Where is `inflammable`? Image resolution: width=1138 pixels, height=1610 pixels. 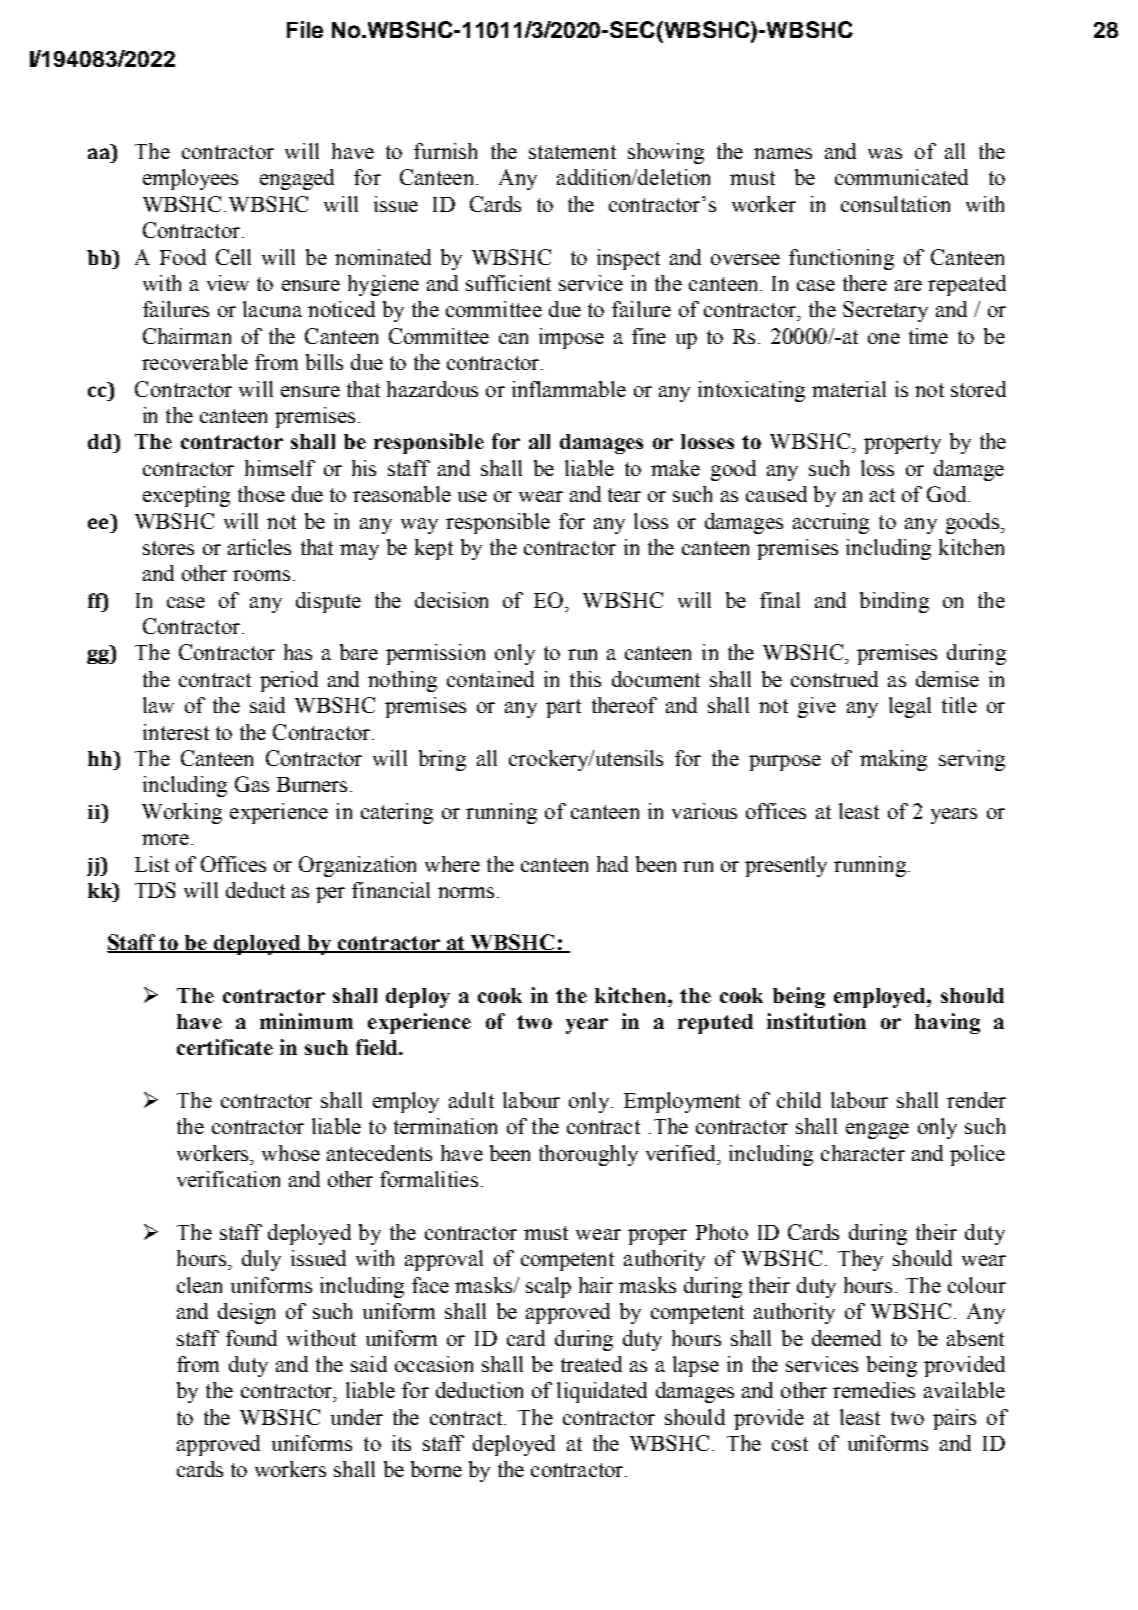 inflammable is located at coordinates (569, 389).
